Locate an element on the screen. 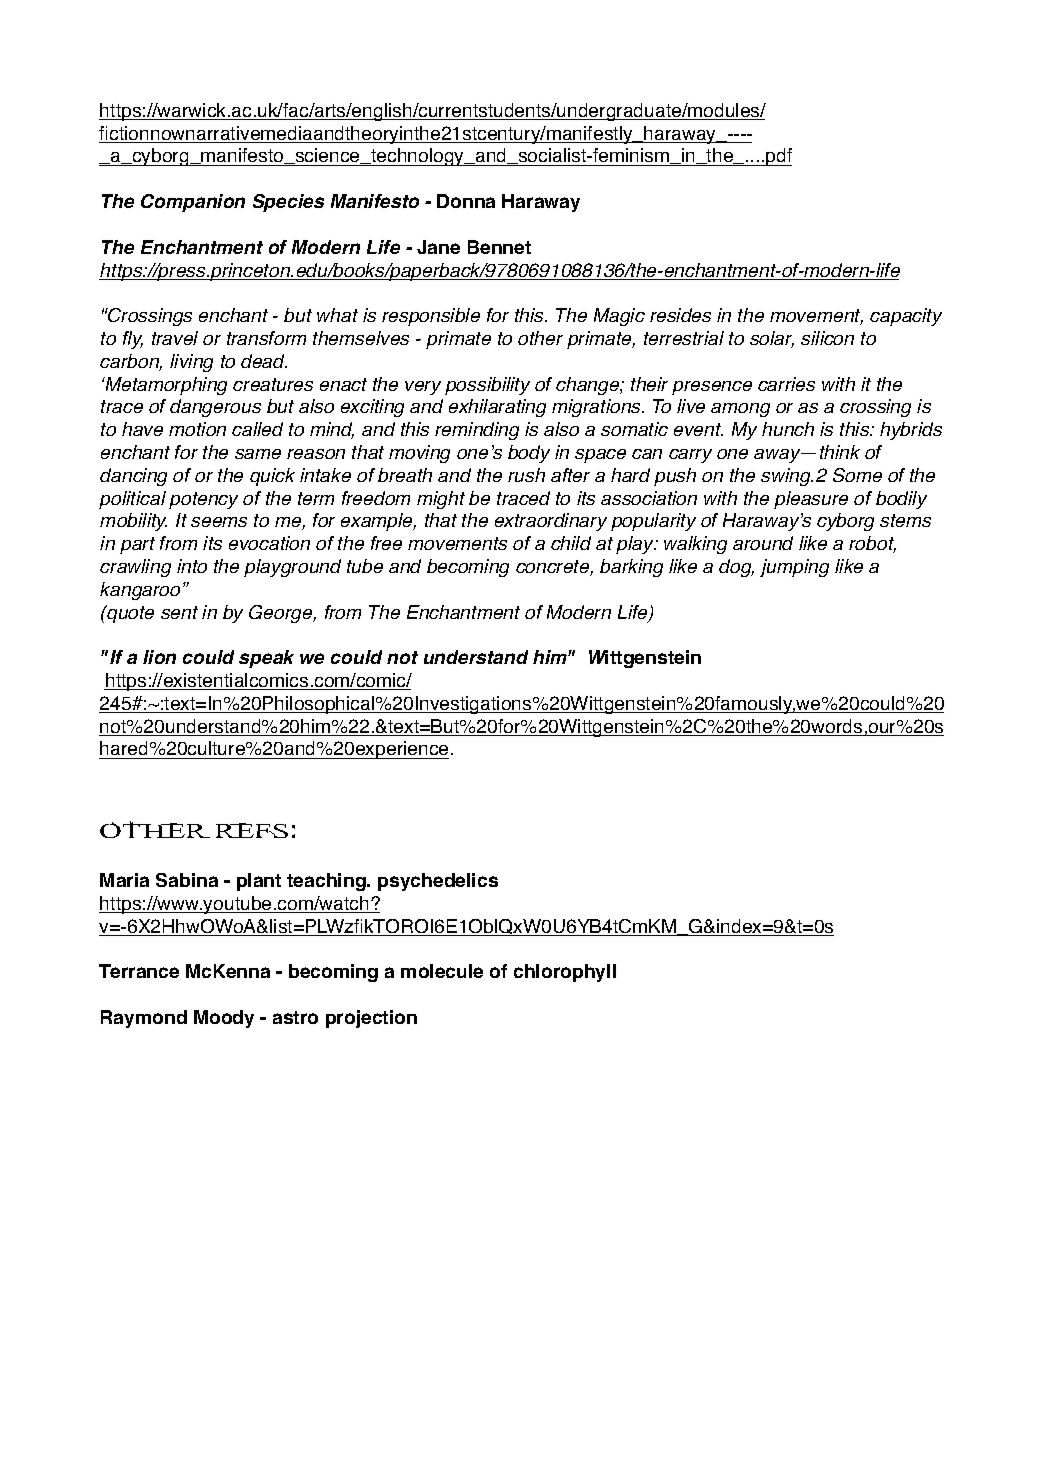  refs is located at coordinates (252, 830).
